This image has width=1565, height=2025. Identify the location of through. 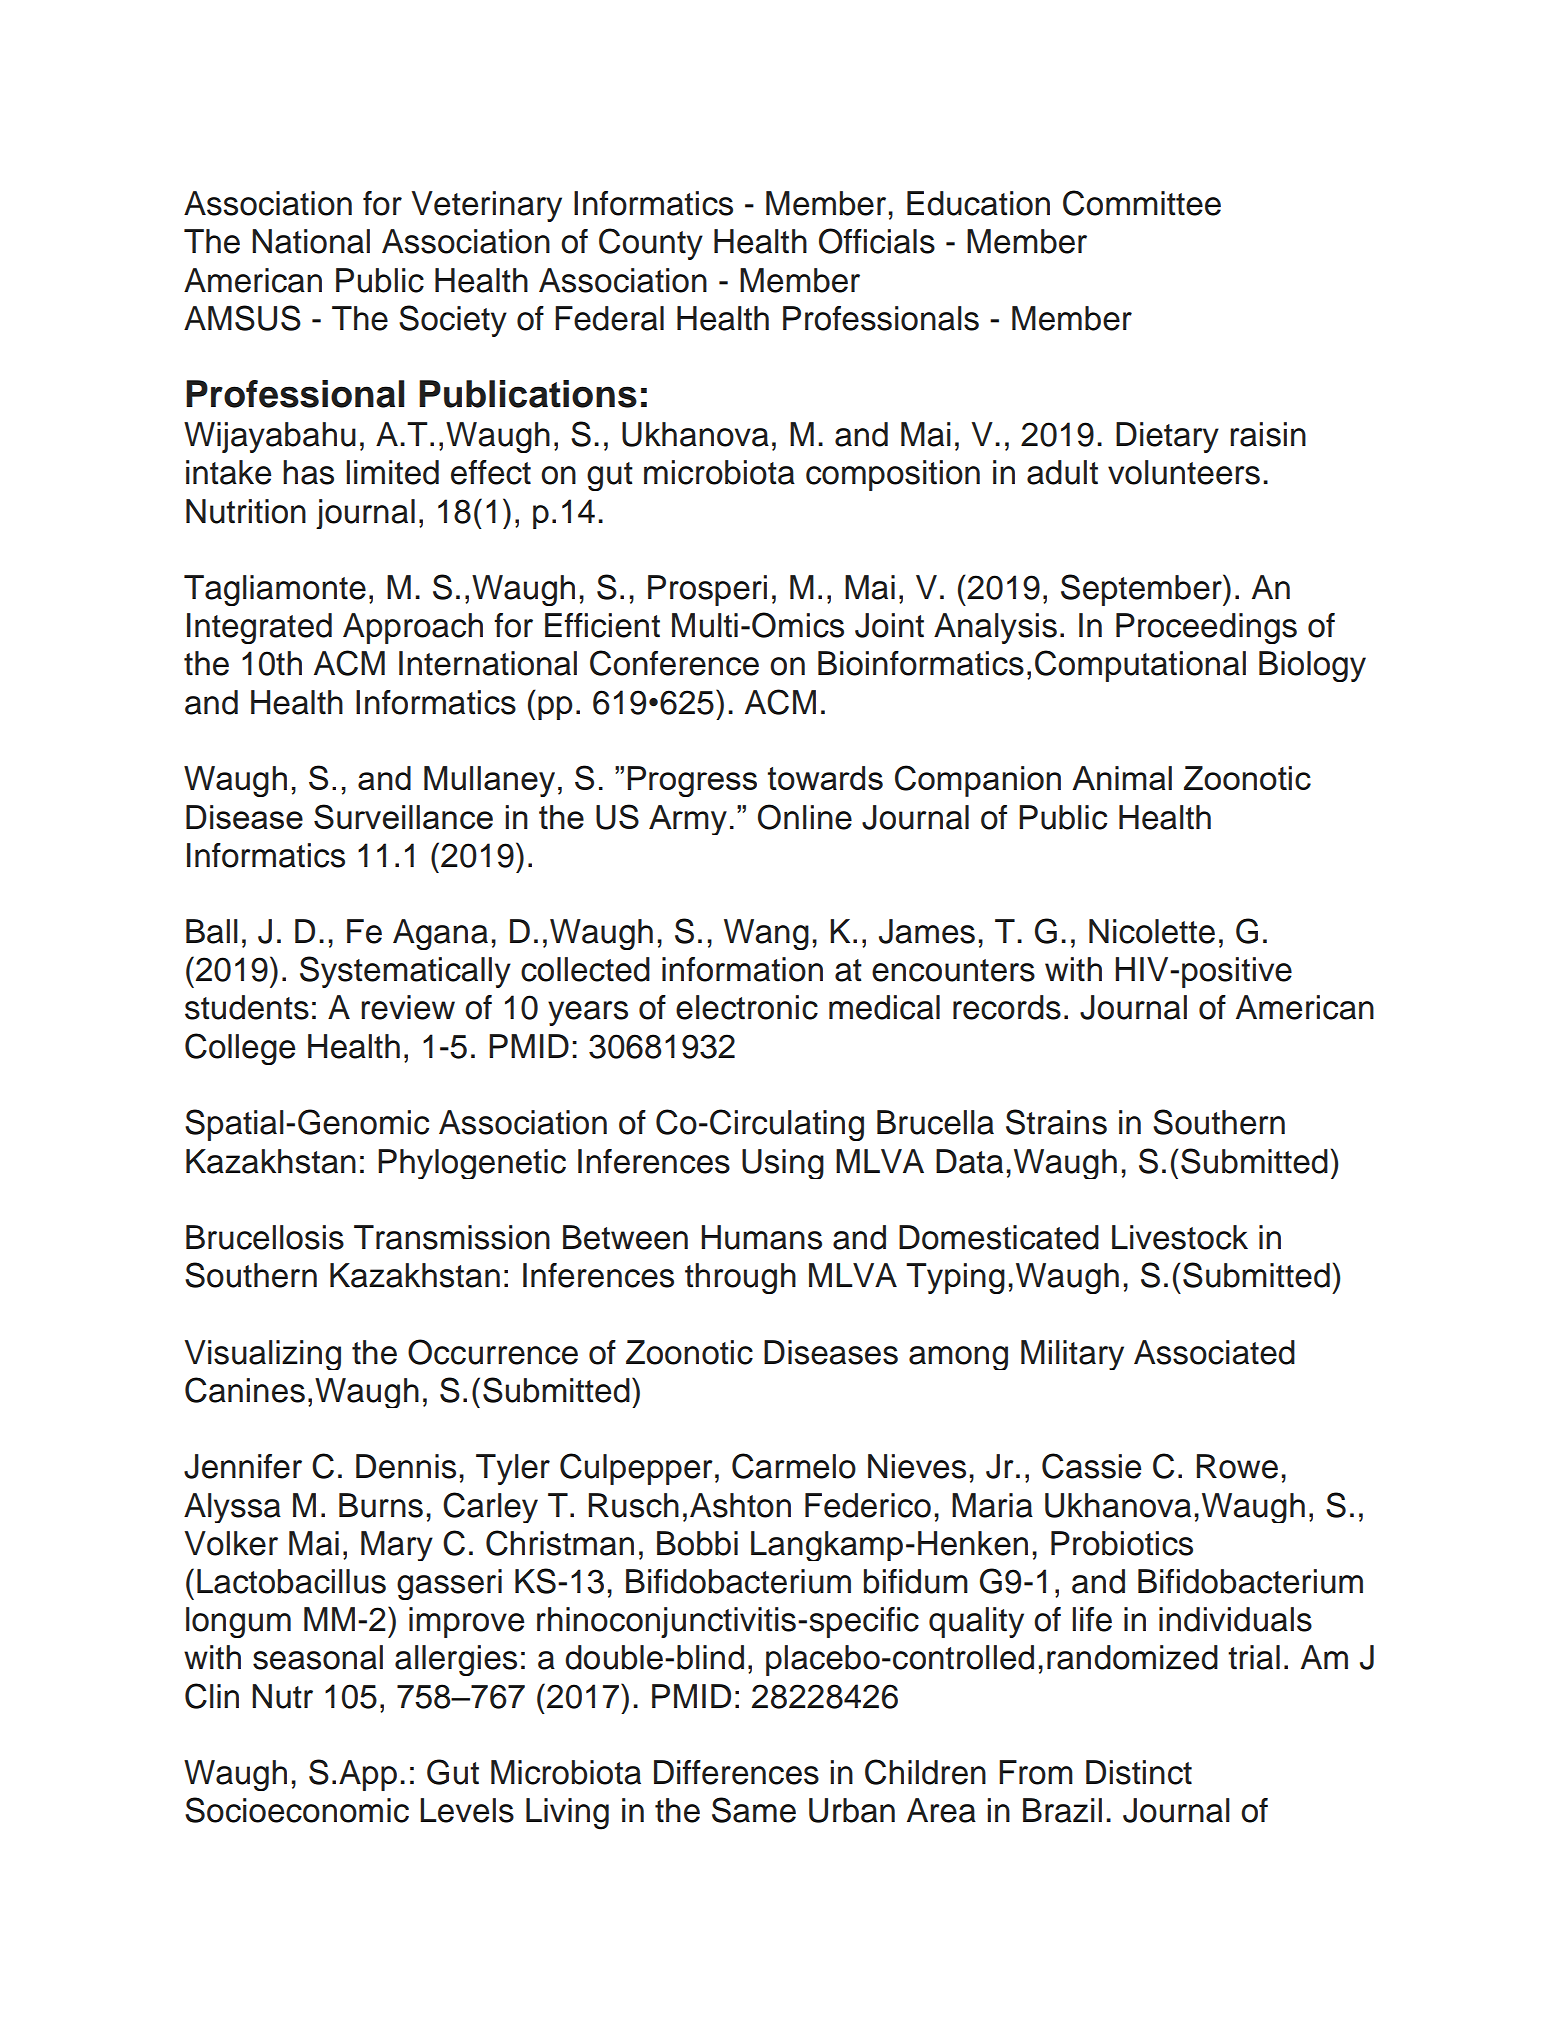
(740, 1278).
